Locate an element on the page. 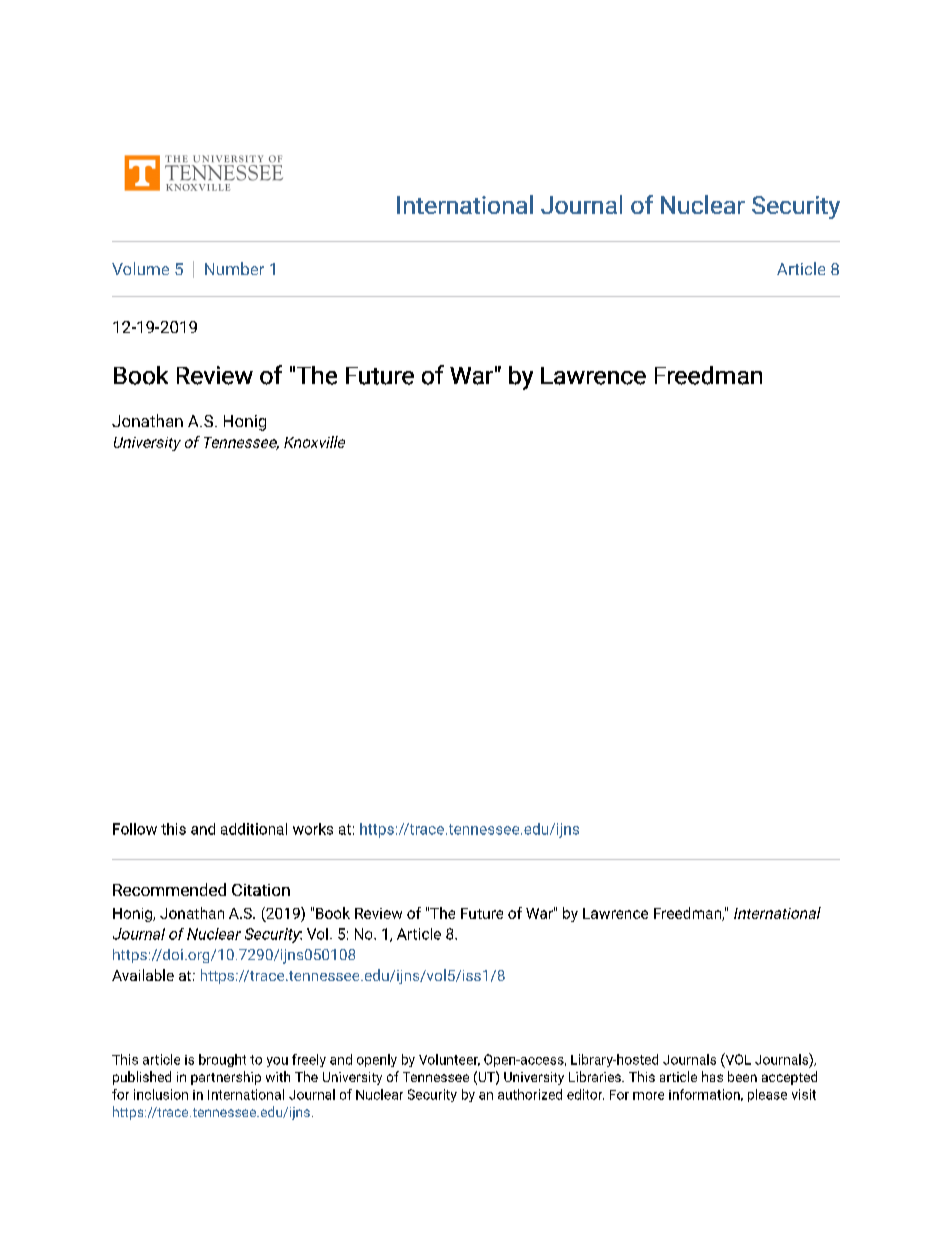  Volume is located at coordinates (140, 268).
